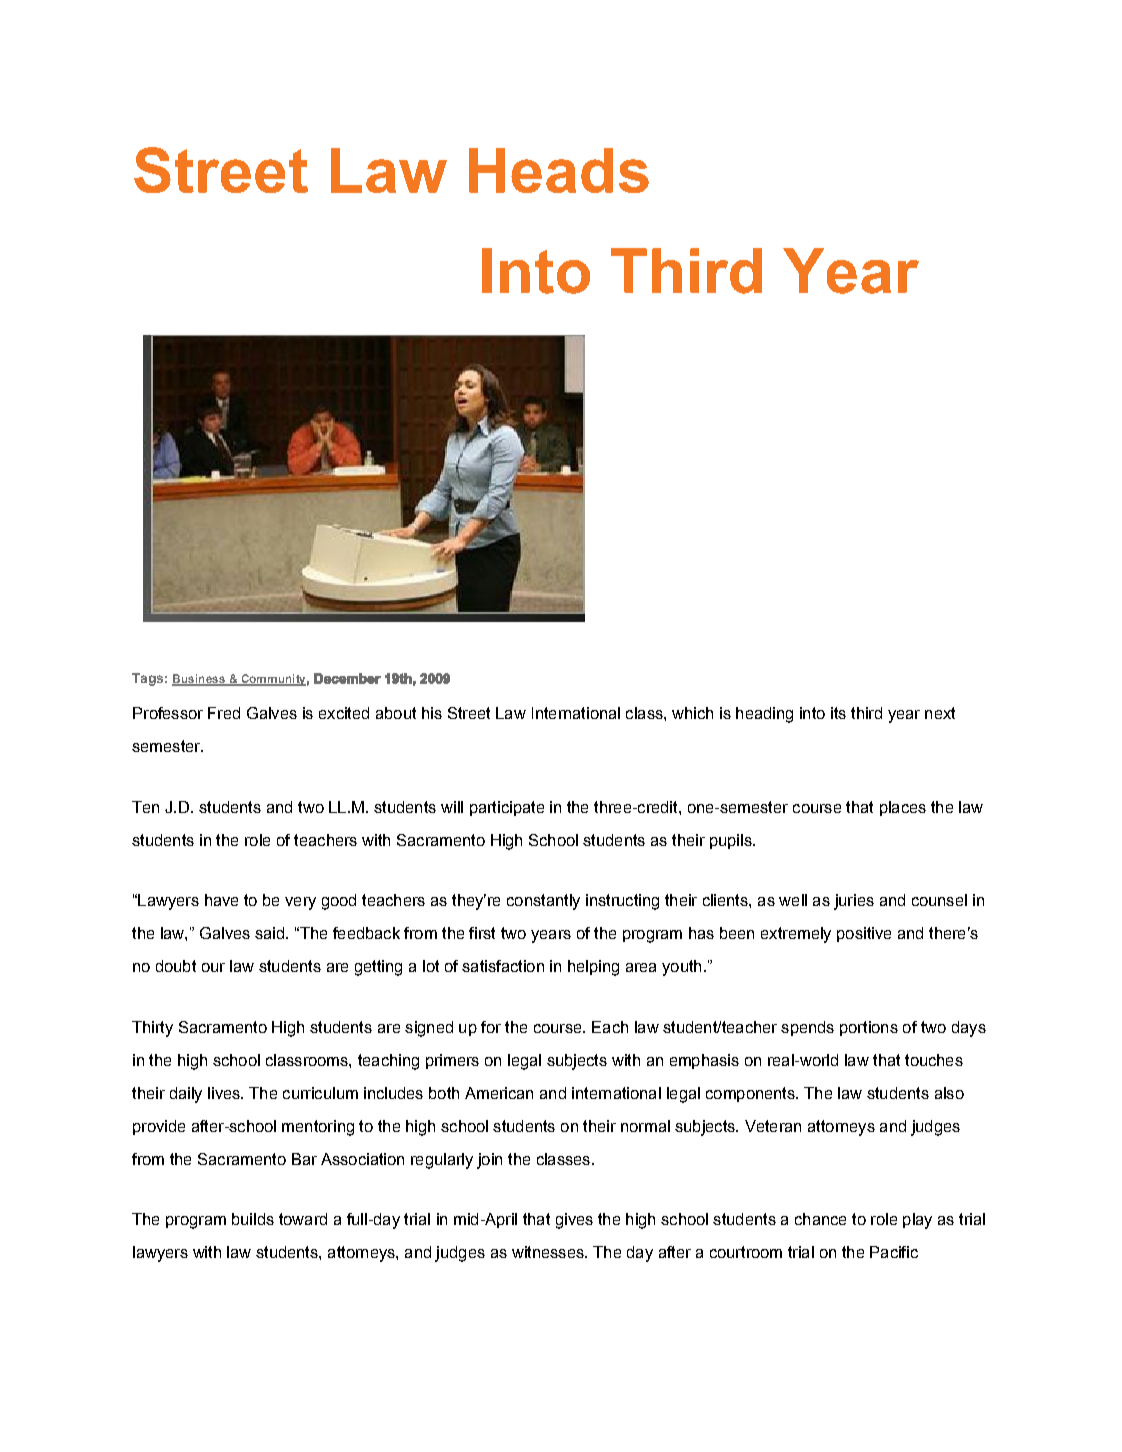 This image has height=1452, width=1122. I want to click on Heads, so click(559, 170).
